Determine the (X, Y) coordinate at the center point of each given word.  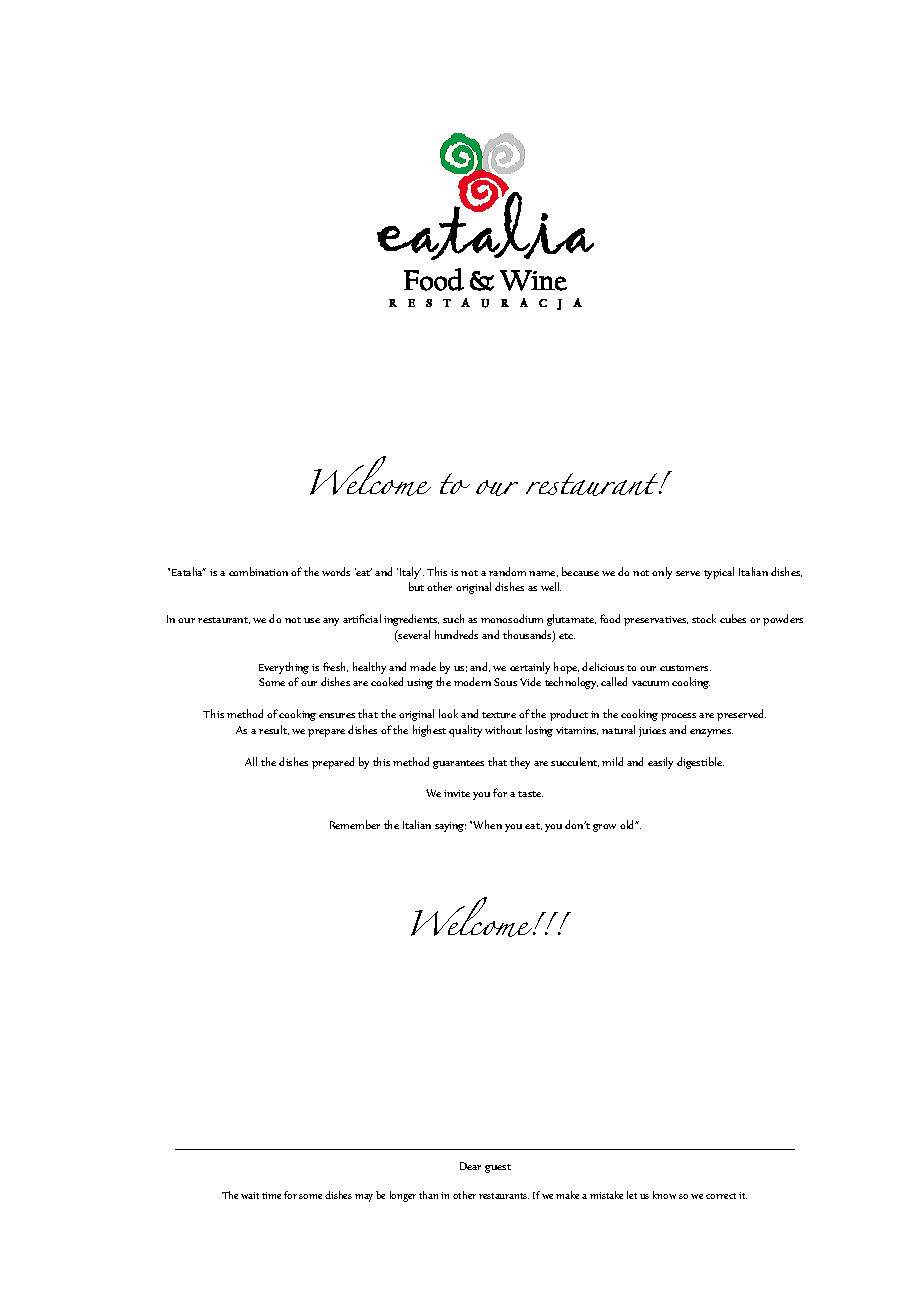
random (507, 571)
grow (604, 828)
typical (719, 573)
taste (530, 794)
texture (499, 715)
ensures (337, 715)
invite (457, 793)
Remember (355, 824)
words (336, 571)
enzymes (711, 733)
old (628, 824)
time (271, 1195)
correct (721, 1196)
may (364, 1198)
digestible (700, 763)
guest (498, 1168)
